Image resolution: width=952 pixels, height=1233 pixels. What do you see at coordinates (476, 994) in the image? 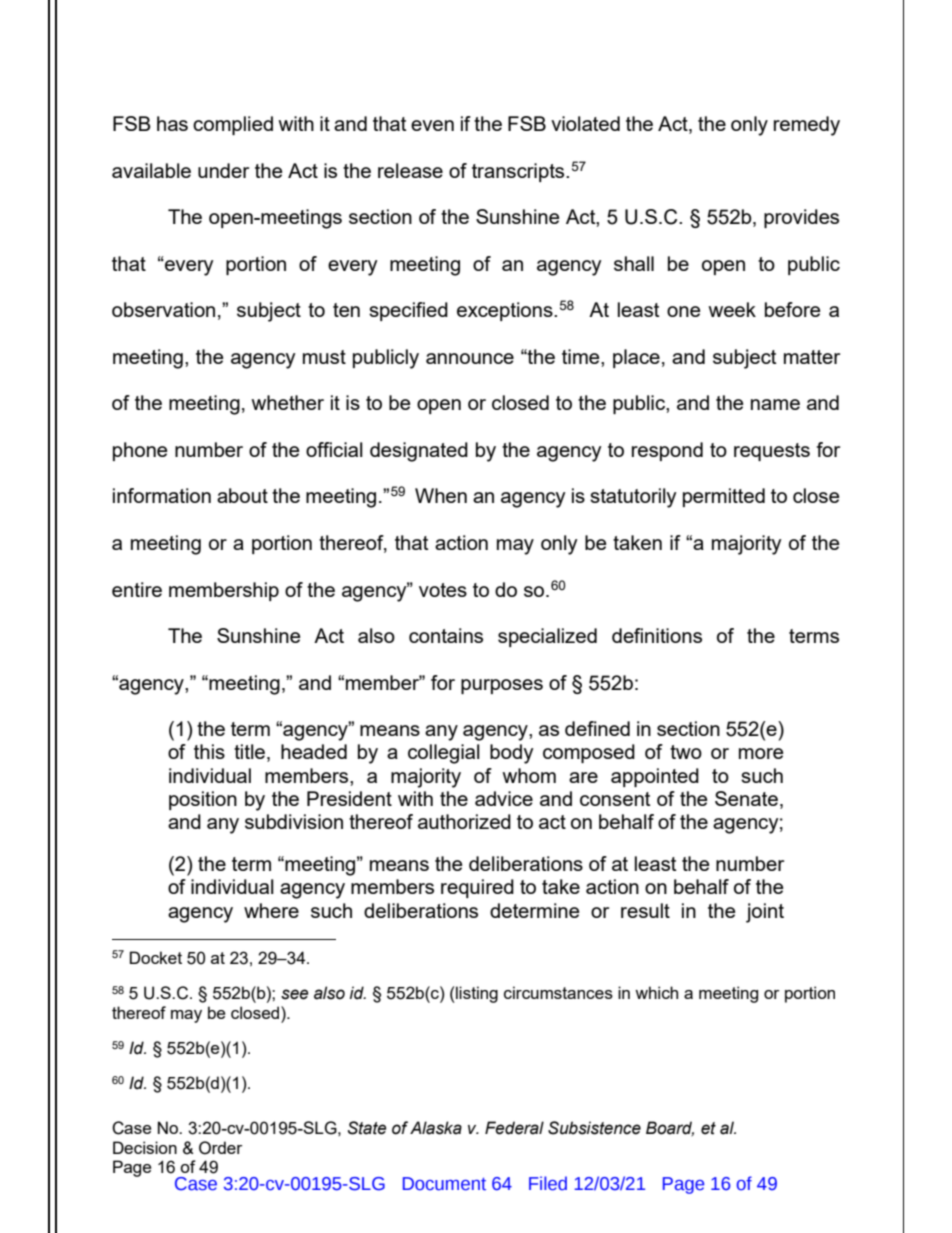
I see `listing` at bounding box center [476, 994].
